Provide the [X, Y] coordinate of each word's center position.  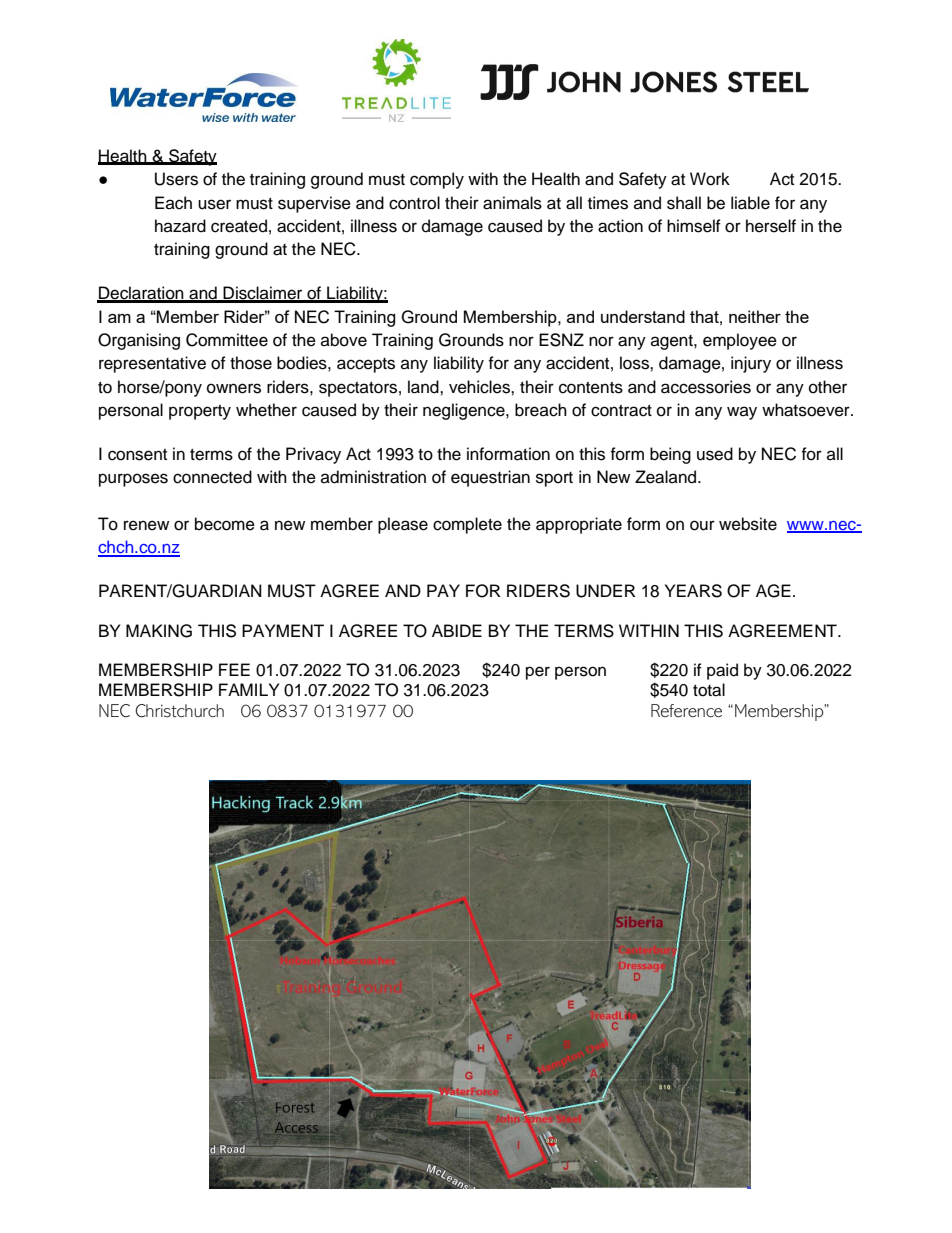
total [709, 690]
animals [512, 203]
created [239, 226]
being [670, 455]
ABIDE [457, 630]
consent [137, 455]
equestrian [490, 478]
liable [750, 203]
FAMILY [249, 689]
